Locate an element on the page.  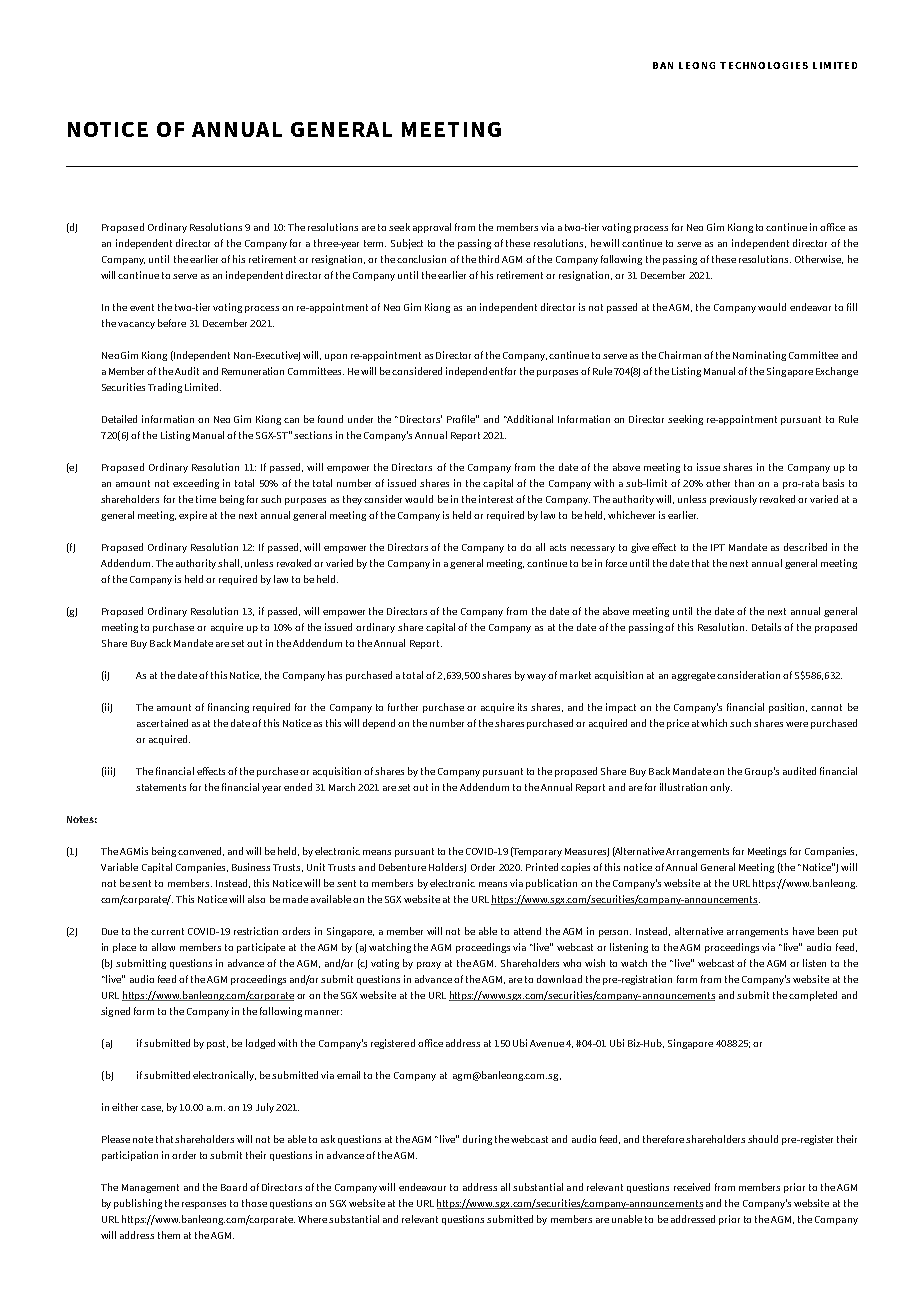
ascertained is located at coordinates (162, 723).
